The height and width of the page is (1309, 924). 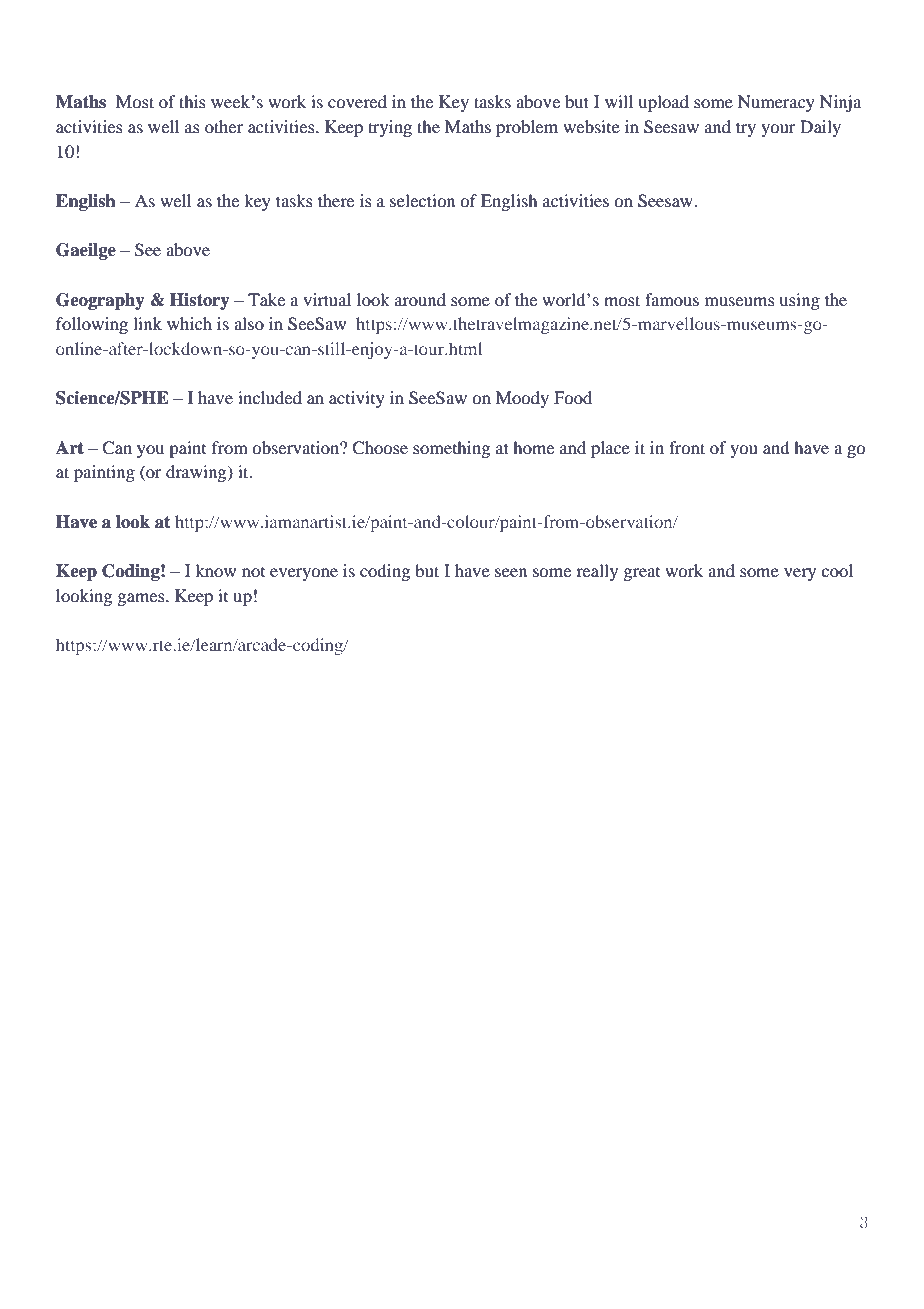 What do you see at coordinates (522, 399) in the page?
I see `Moody` at bounding box center [522, 399].
